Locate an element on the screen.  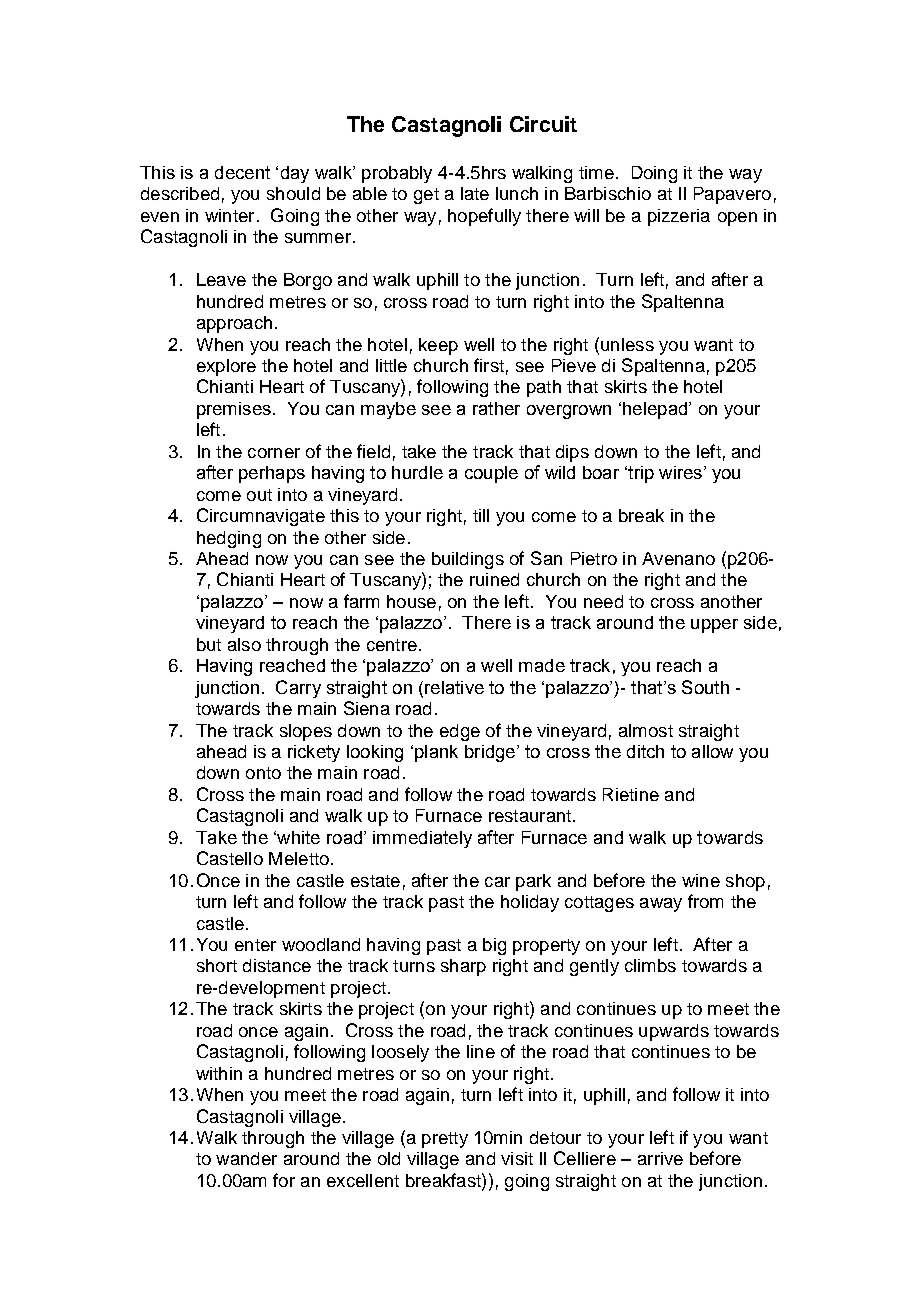
also is located at coordinates (244, 644).
